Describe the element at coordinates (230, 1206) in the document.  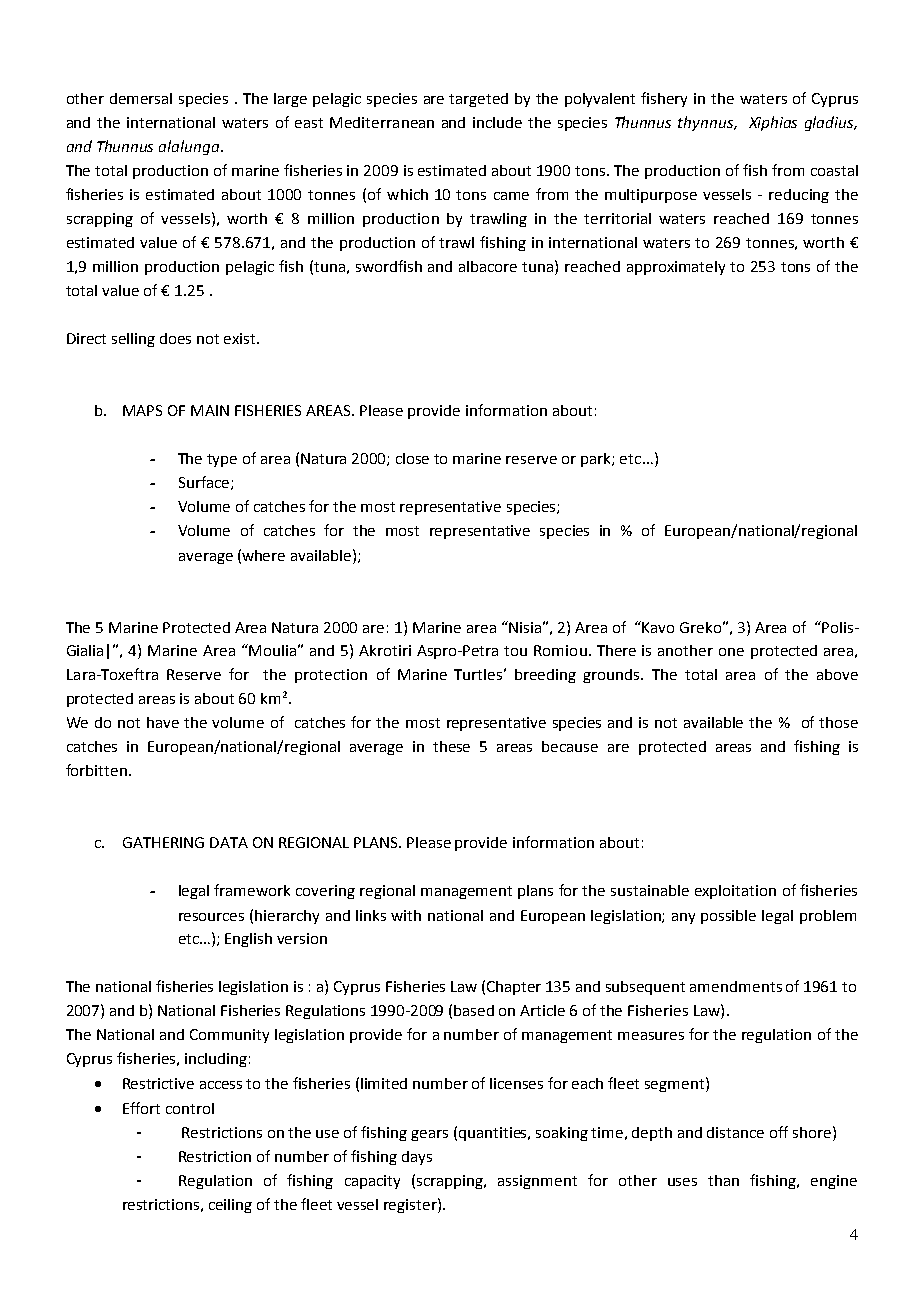
I see `ceiling` at that location.
